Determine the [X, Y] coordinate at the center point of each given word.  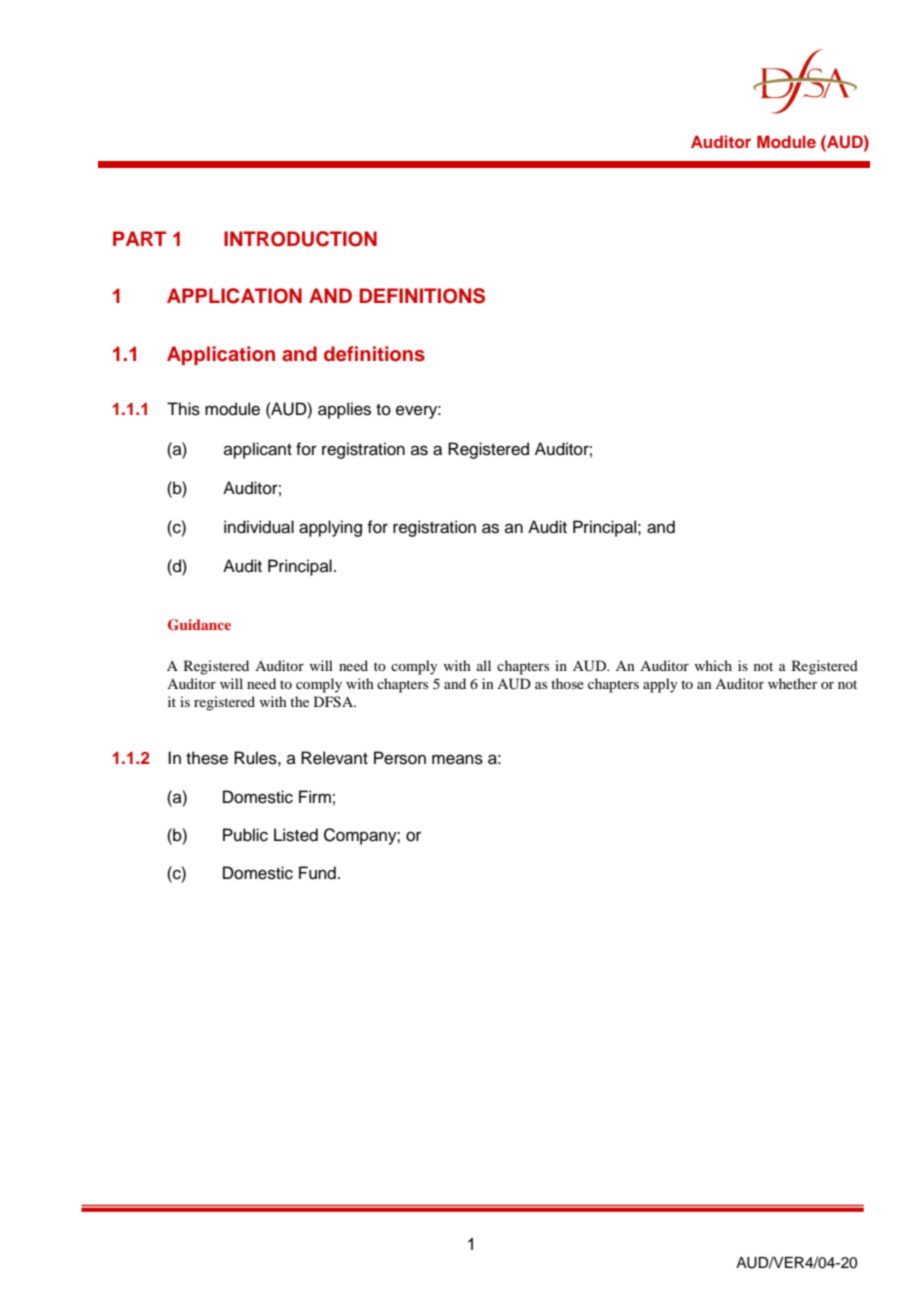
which [713, 665]
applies [344, 410]
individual [259, 527]
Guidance [199, 625]
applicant [258, 450]
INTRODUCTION [300, 239]
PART [139, 238]
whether [793, 683]
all [484, 665]
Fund [317, 873]
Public [245, 835]
